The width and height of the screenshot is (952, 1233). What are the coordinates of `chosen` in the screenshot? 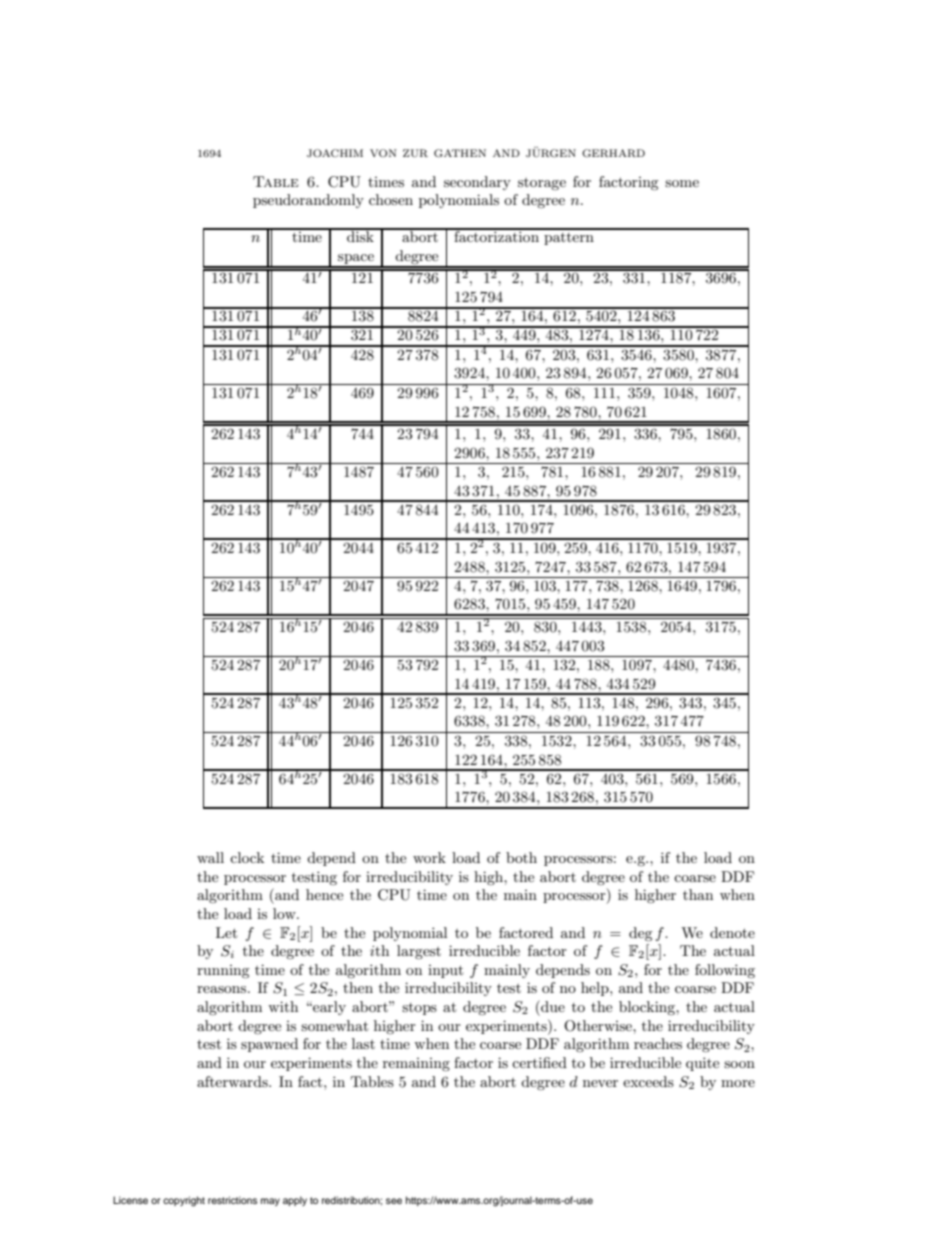 It's located at (391, 199).
